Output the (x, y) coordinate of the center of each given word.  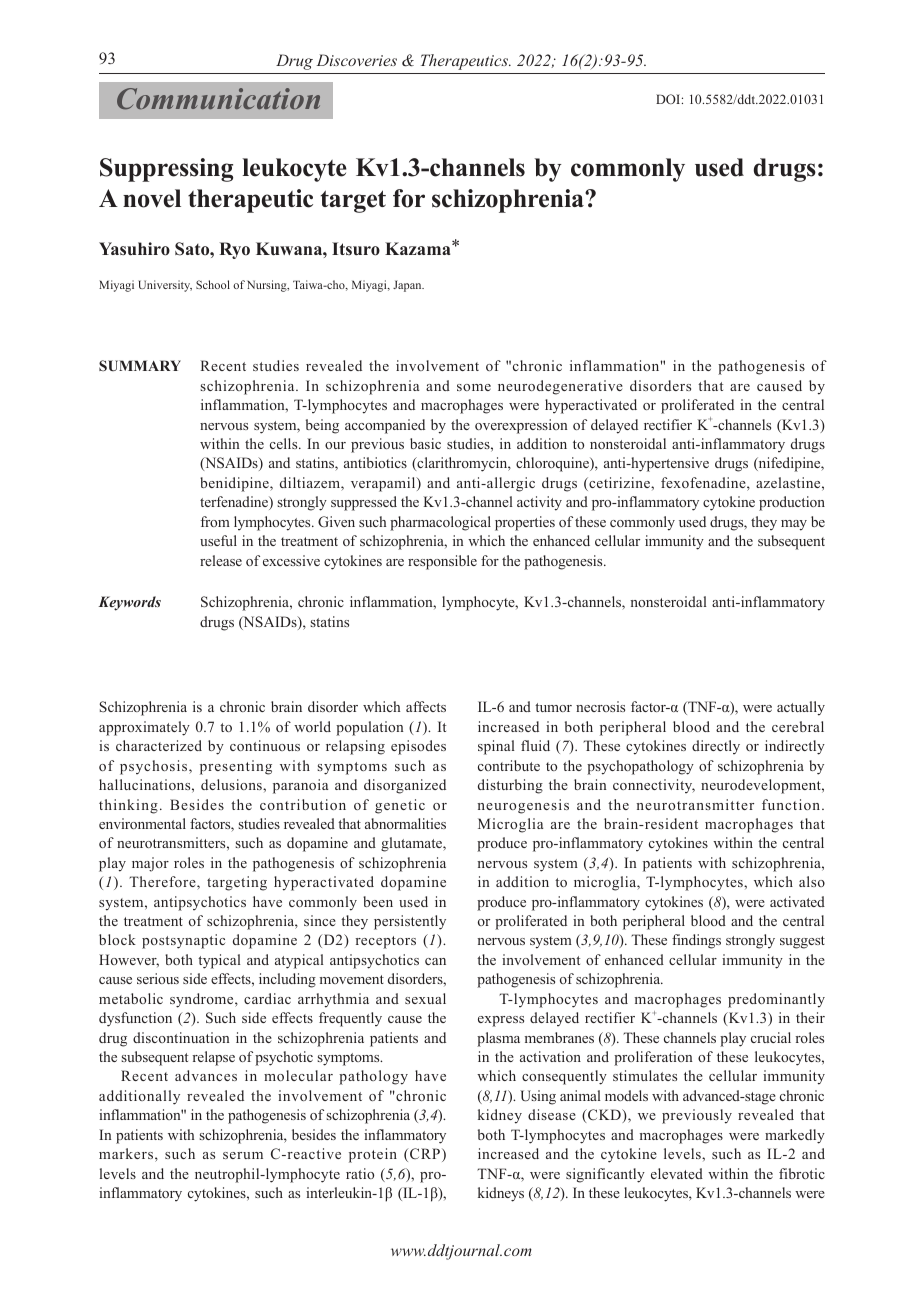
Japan (408, 286)
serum (243, 1155)
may (794, 525)
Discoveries (356, 60)
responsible (442, 562)
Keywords (129, 603)
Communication (218, 99)
